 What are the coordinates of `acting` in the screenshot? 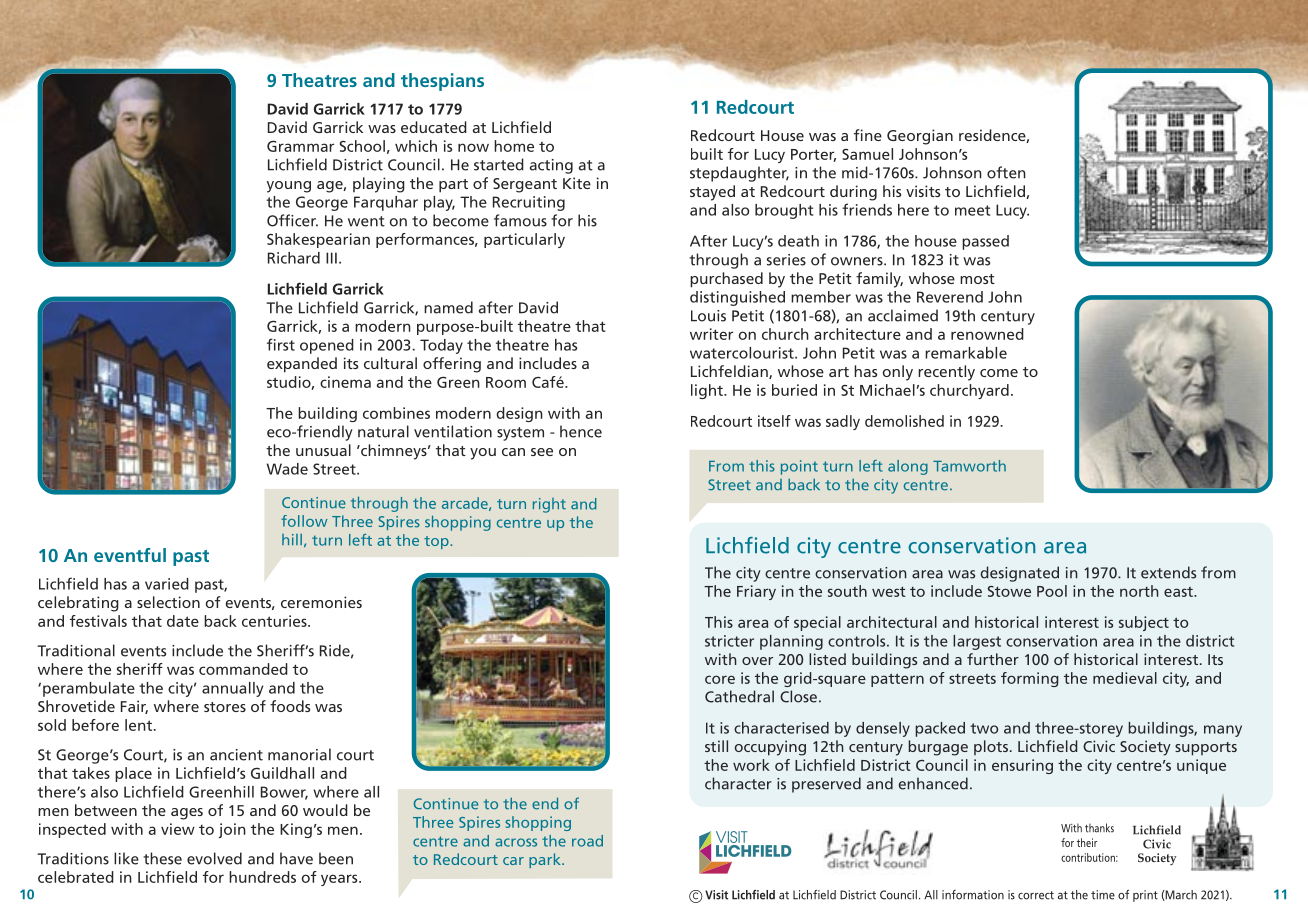 It's located at (551, 166).
